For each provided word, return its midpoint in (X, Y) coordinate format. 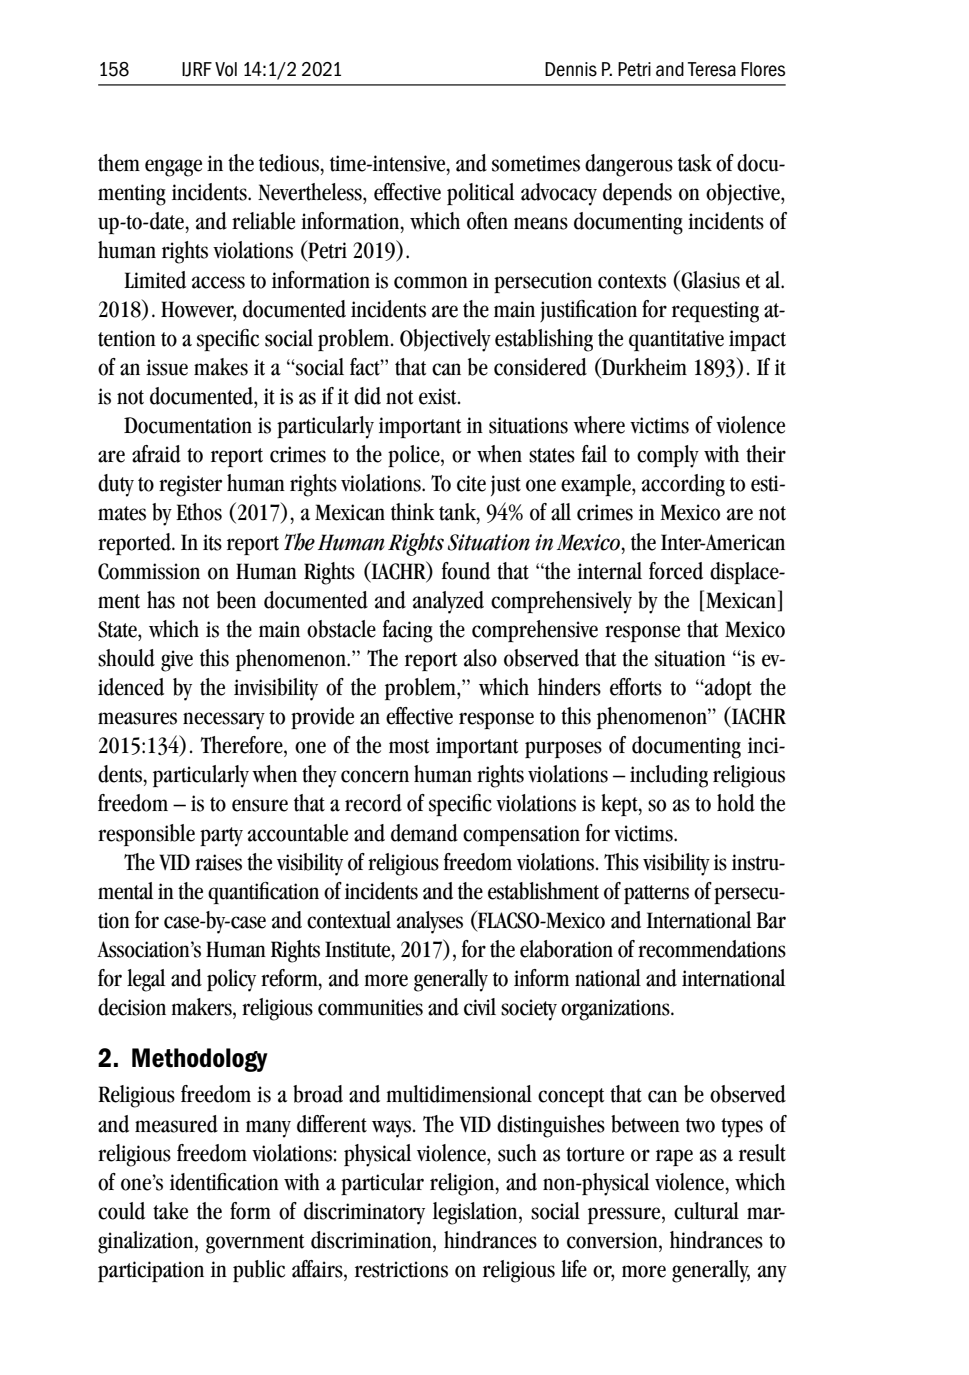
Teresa (712, 69)
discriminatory (364, 1213)
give (177, 661)
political (480, 194)
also (480, 658)
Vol (226, 69)
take (170, 1211)
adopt (727, 689)
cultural (706, 1211)
